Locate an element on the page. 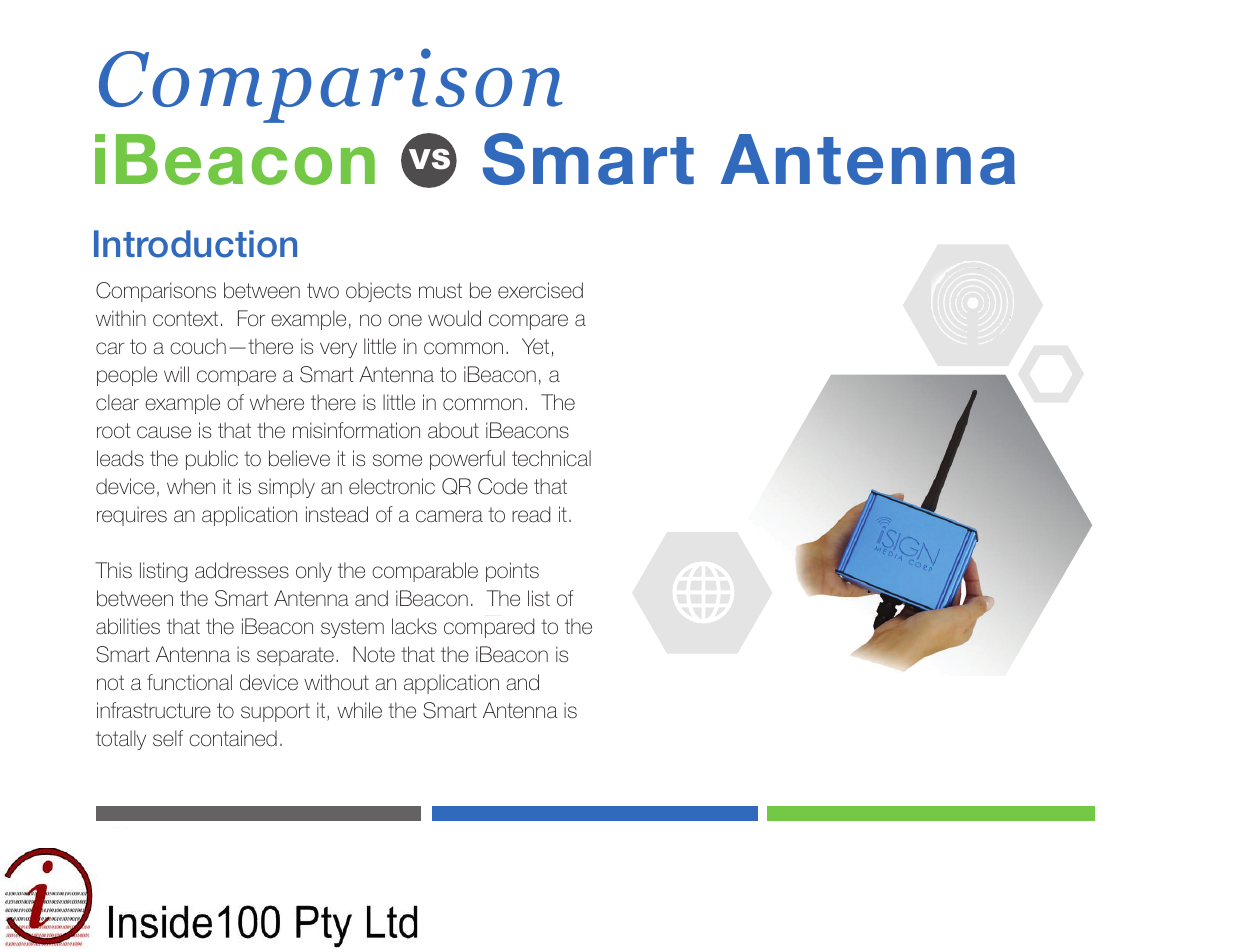  points is located at coordinates (512, 572).
